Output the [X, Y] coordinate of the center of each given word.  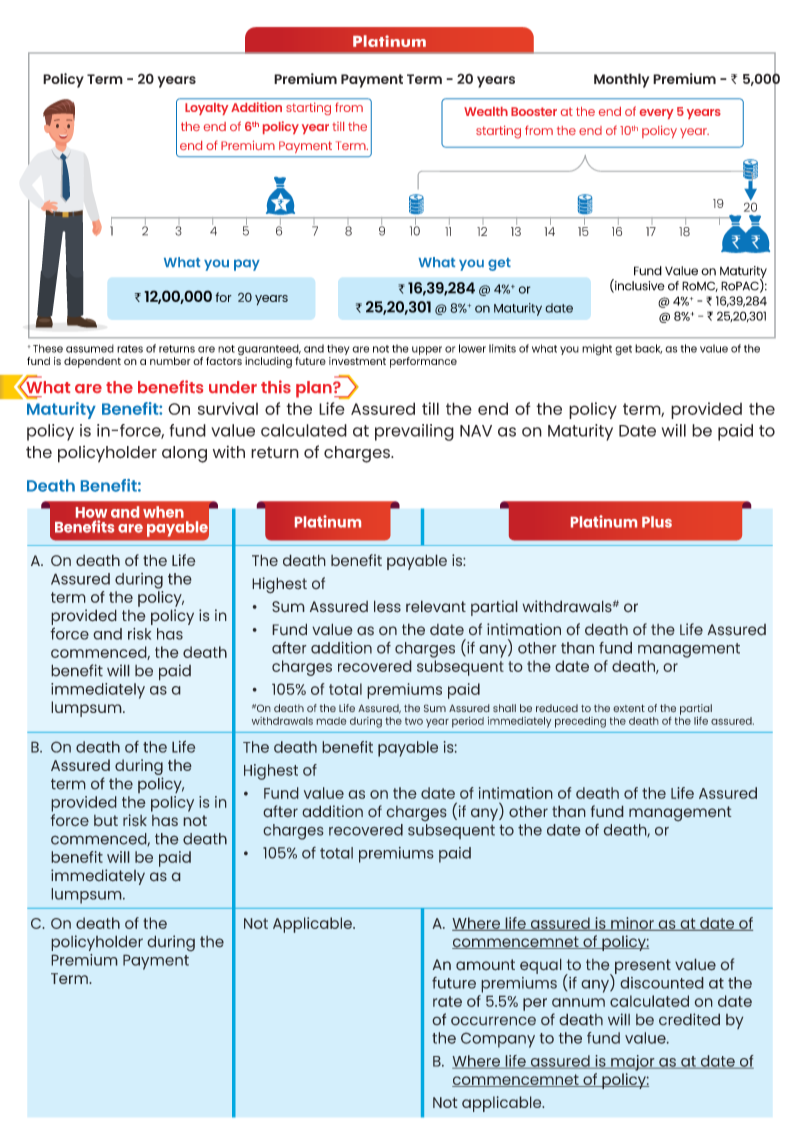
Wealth [486, 111]
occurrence [493, 1021]
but [106, 820]
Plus [657, 522]
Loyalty [206, 109]
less [387, 606]
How [91, 512]
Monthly [621, 80]
